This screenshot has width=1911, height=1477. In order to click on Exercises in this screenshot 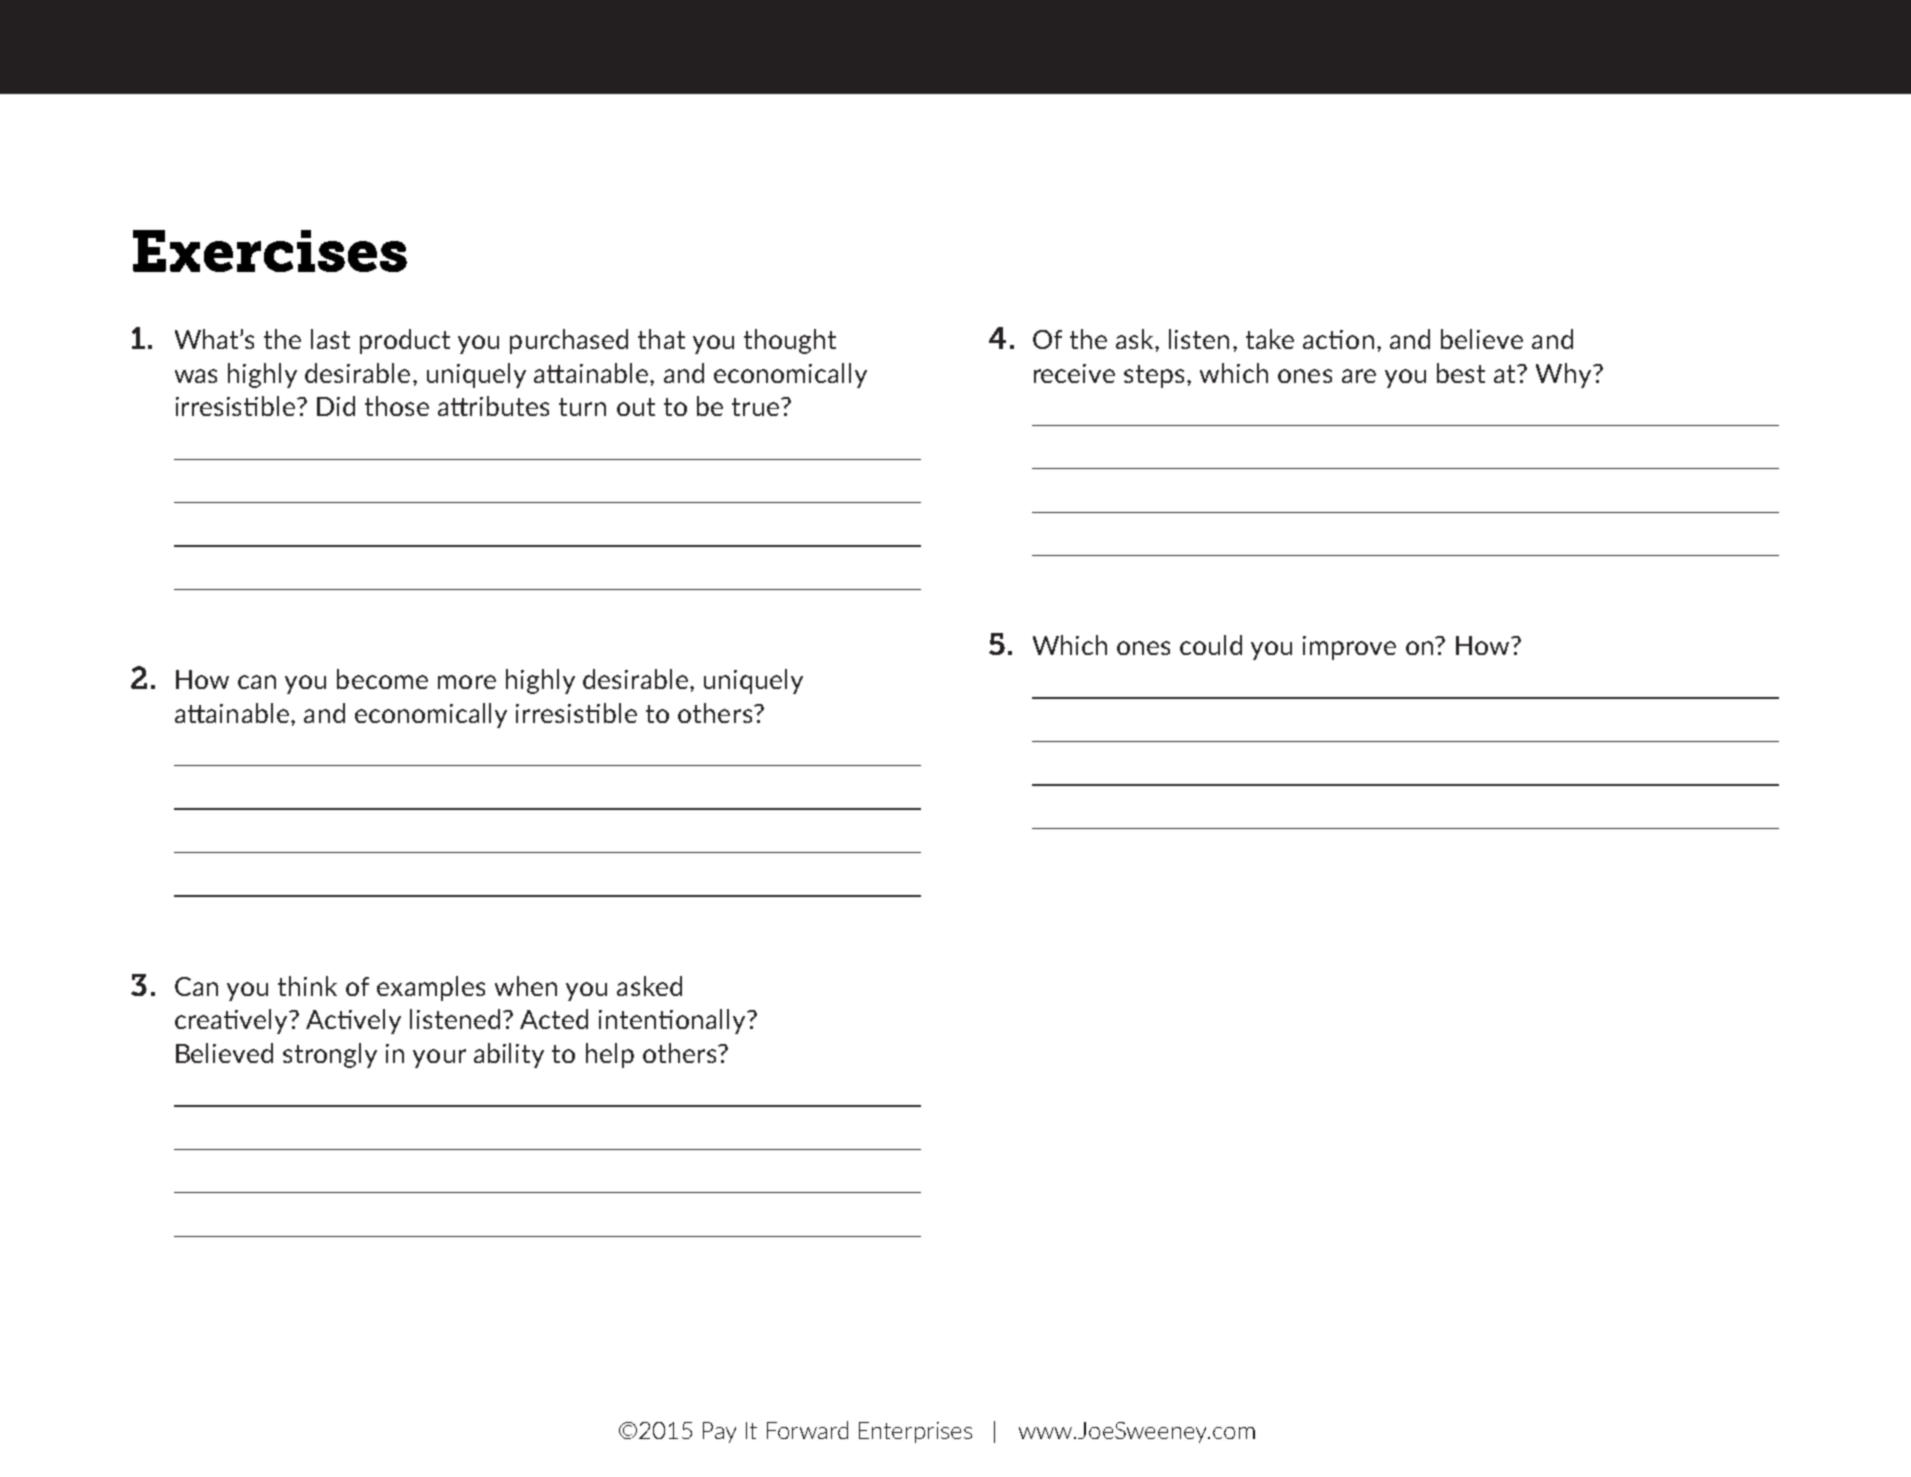, I will do `click(270, 251)`.
